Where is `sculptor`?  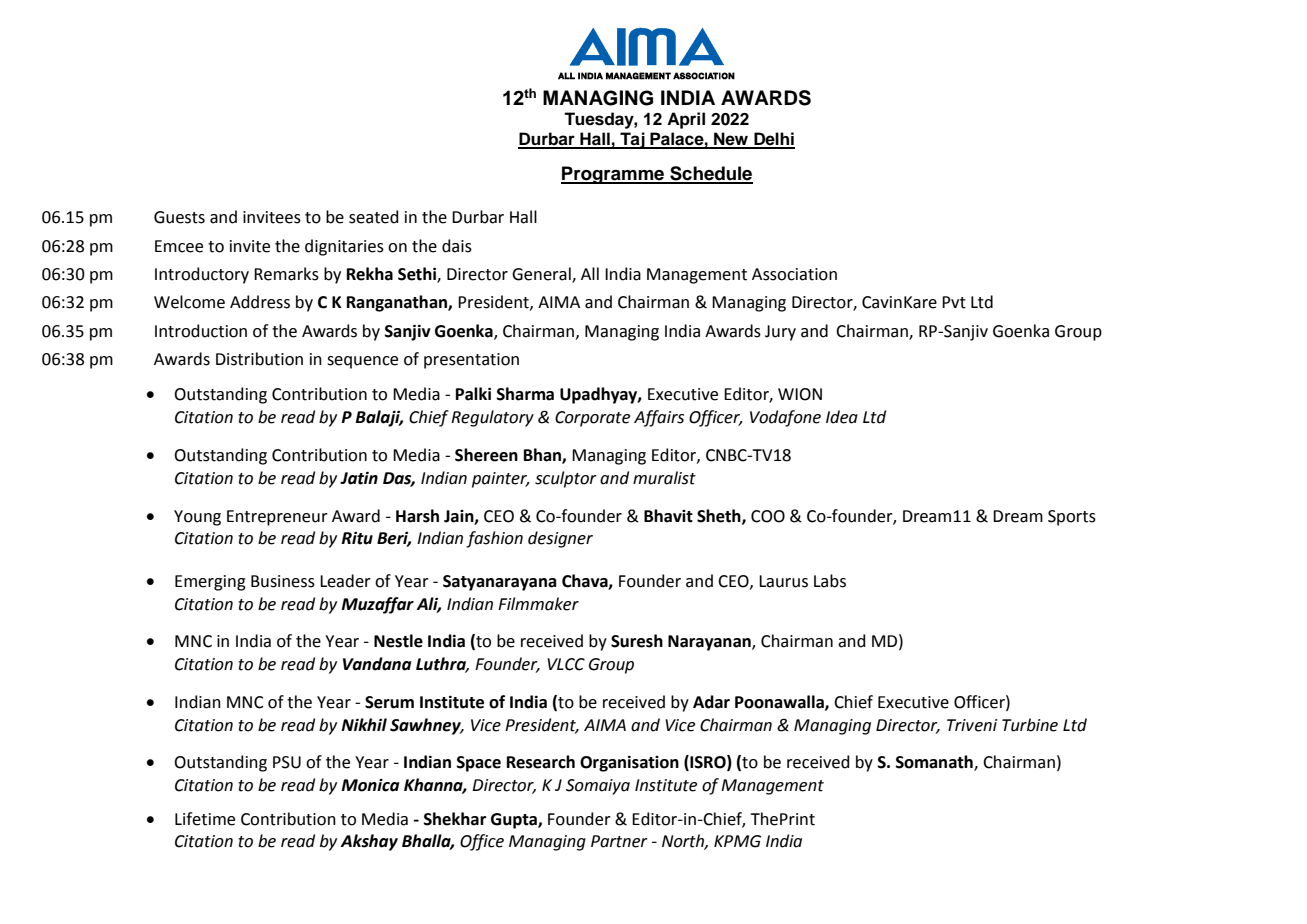
sculptor is located at coordinates (566, 479).
